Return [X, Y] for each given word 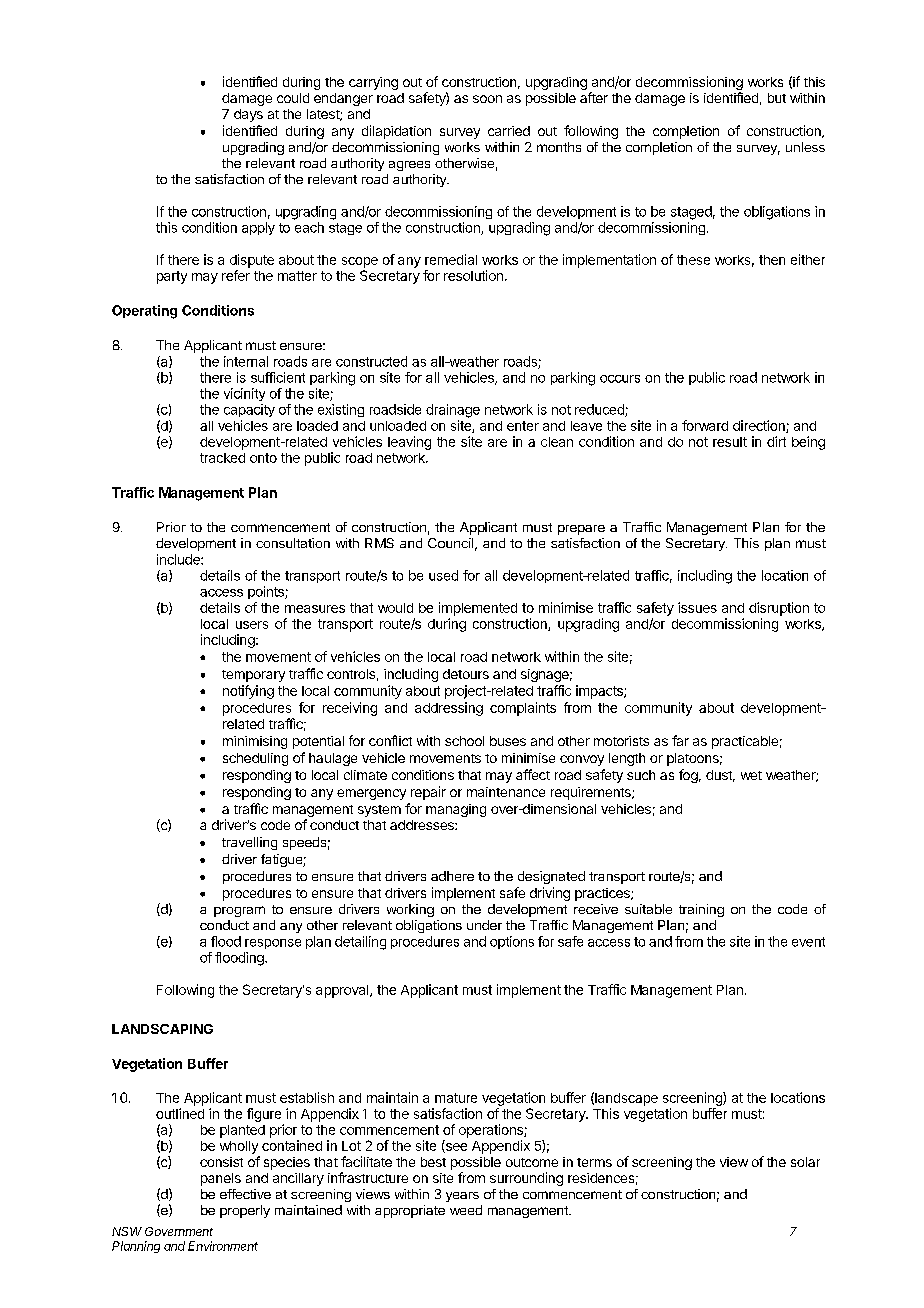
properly [245, 1211]
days [248, 115]
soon [487, 99]
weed [466, 1210]
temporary [253, 676]
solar [805, 1162]
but [777, 98]
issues [697, 607]
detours [466, 674]
